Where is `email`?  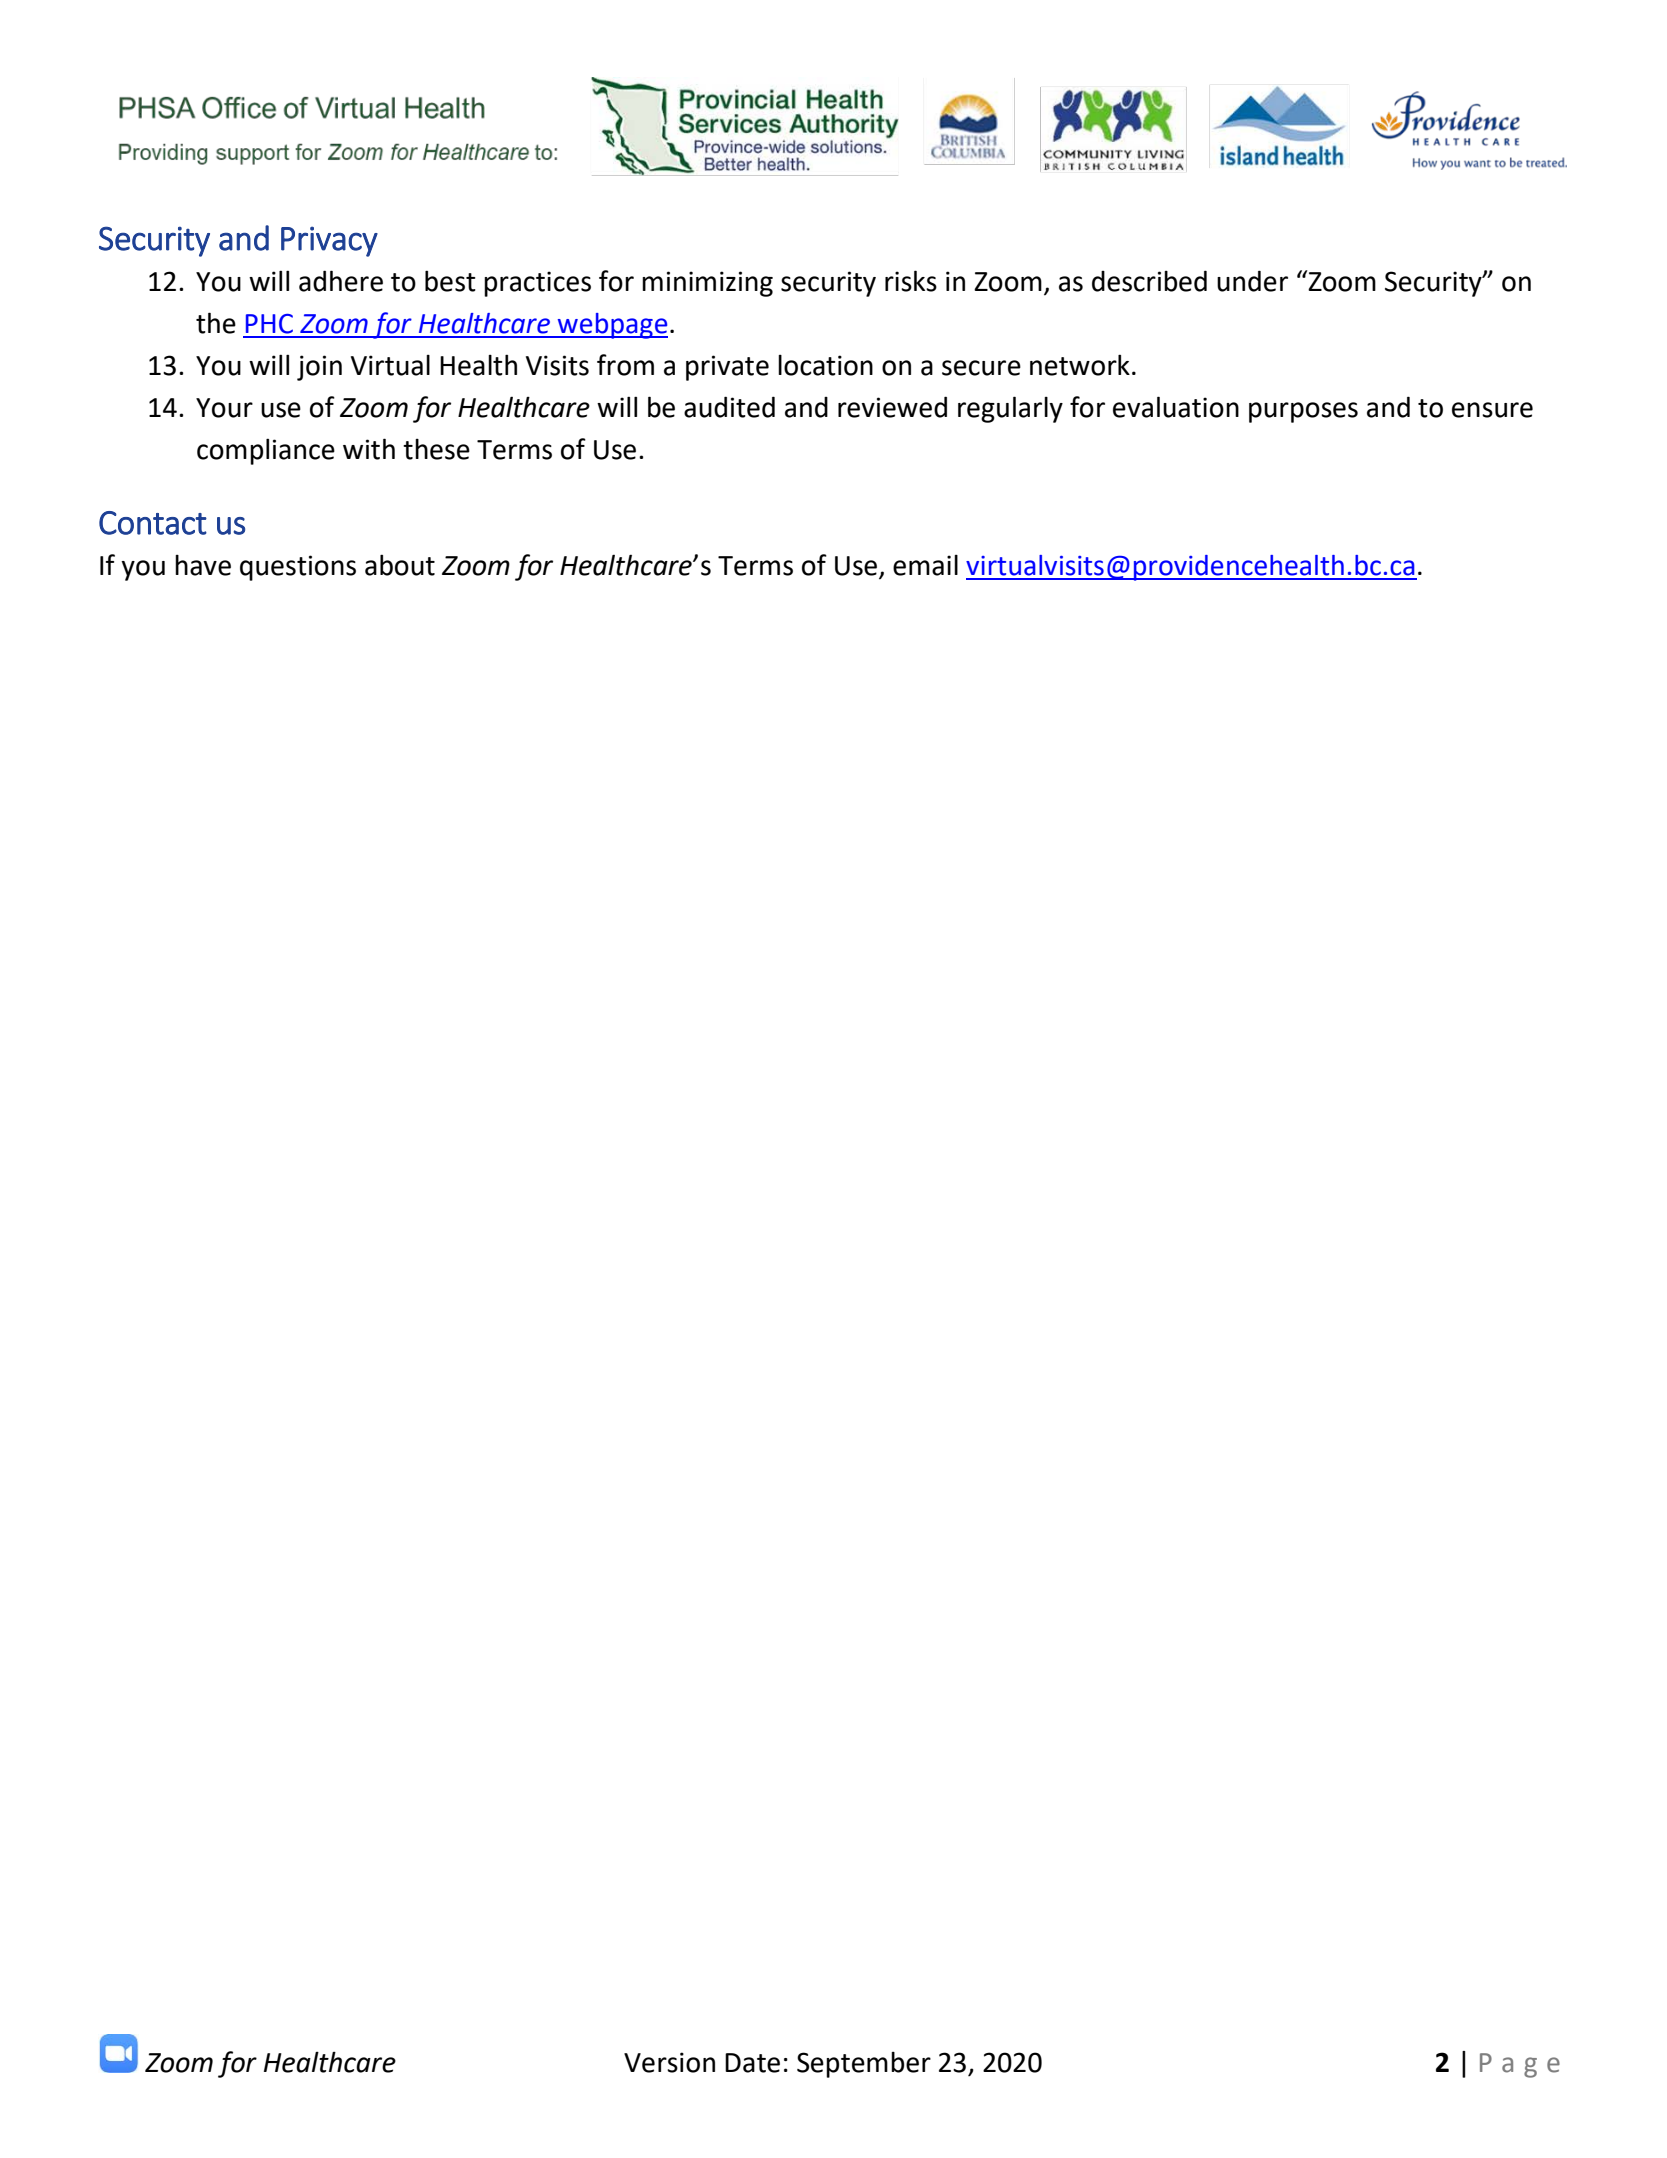 email is located at coordinates (925, 565).
